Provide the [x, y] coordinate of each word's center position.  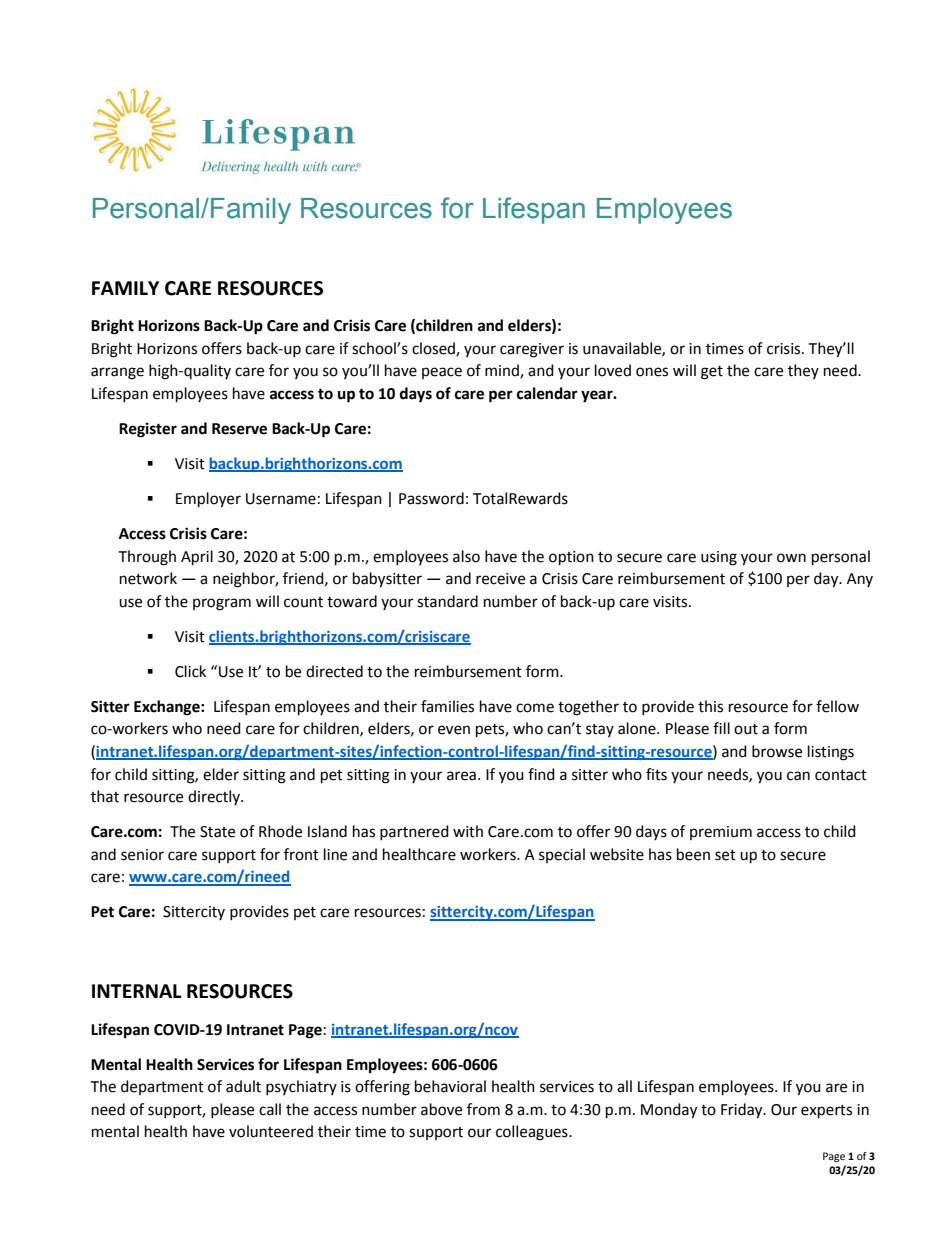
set [725, 855]
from [483, 1109]
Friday [743, 1111]
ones [652, 372]
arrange [117, 373]
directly [215, 797]
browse [777, 751]
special [562, 855]
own [791, 558]
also [466, 556]
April [197, 558]
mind [503, 371]
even [454, 730]
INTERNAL [136, 991]
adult [243, 1086]
